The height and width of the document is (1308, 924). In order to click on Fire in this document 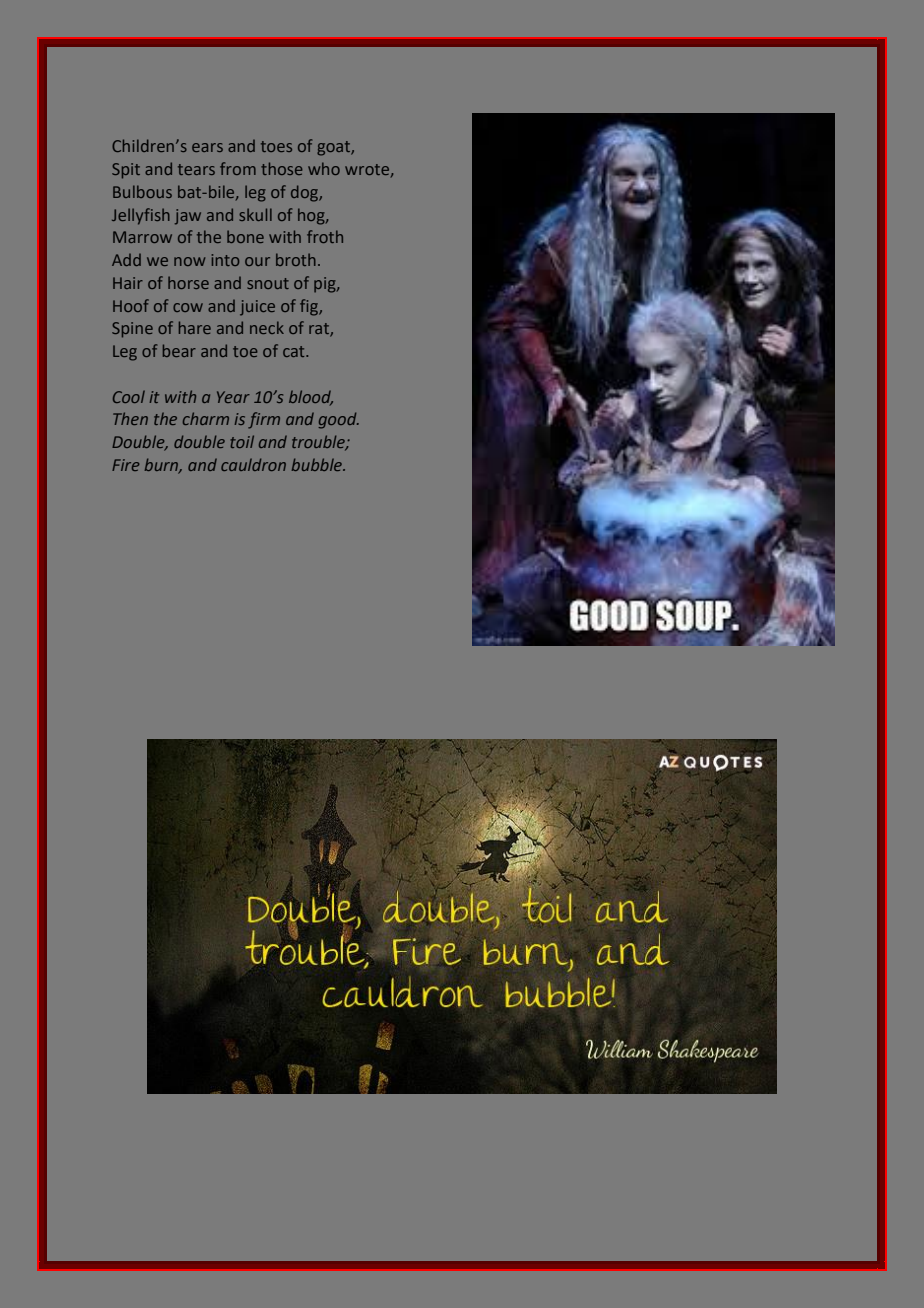, I will do `click(126, 465)`.
